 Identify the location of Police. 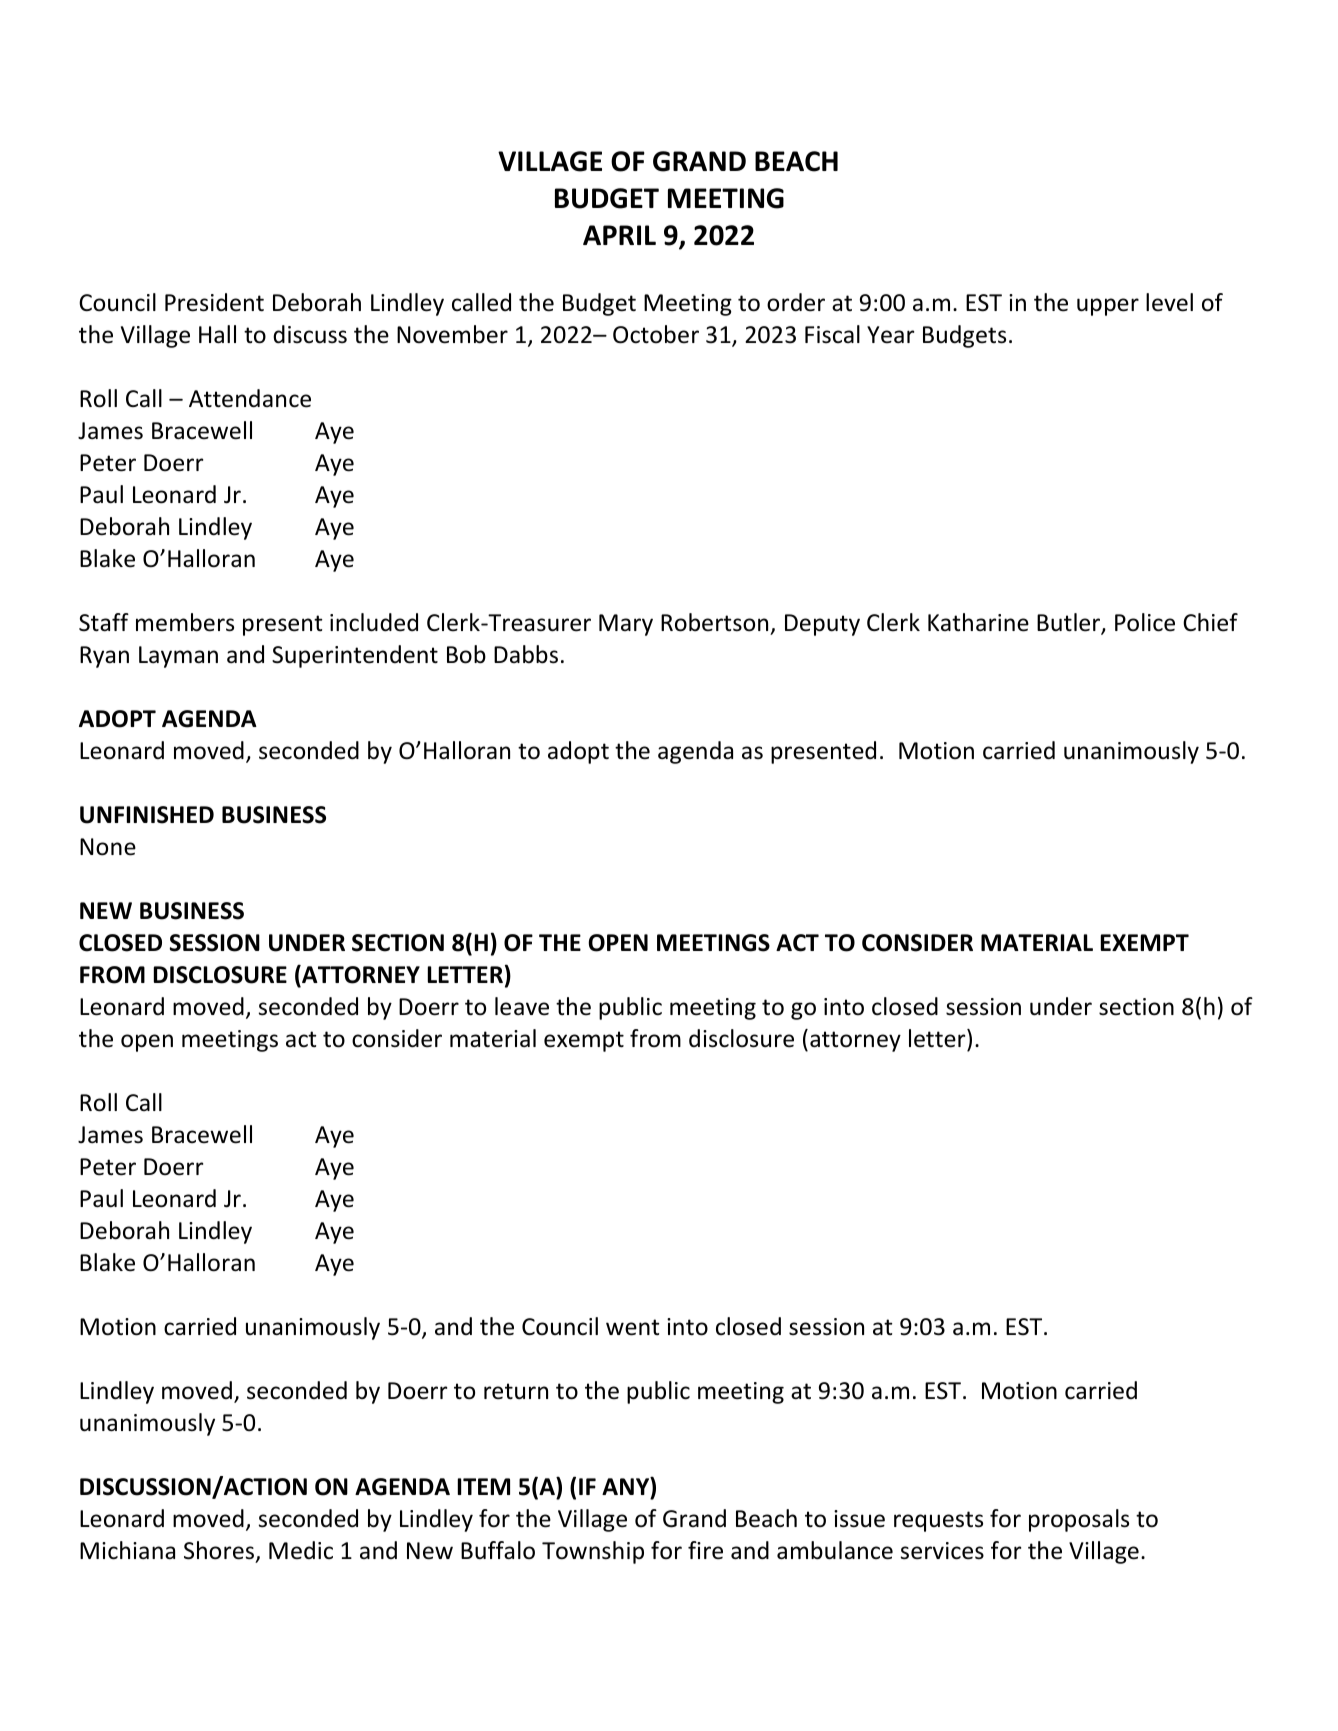
(1145, 622).
